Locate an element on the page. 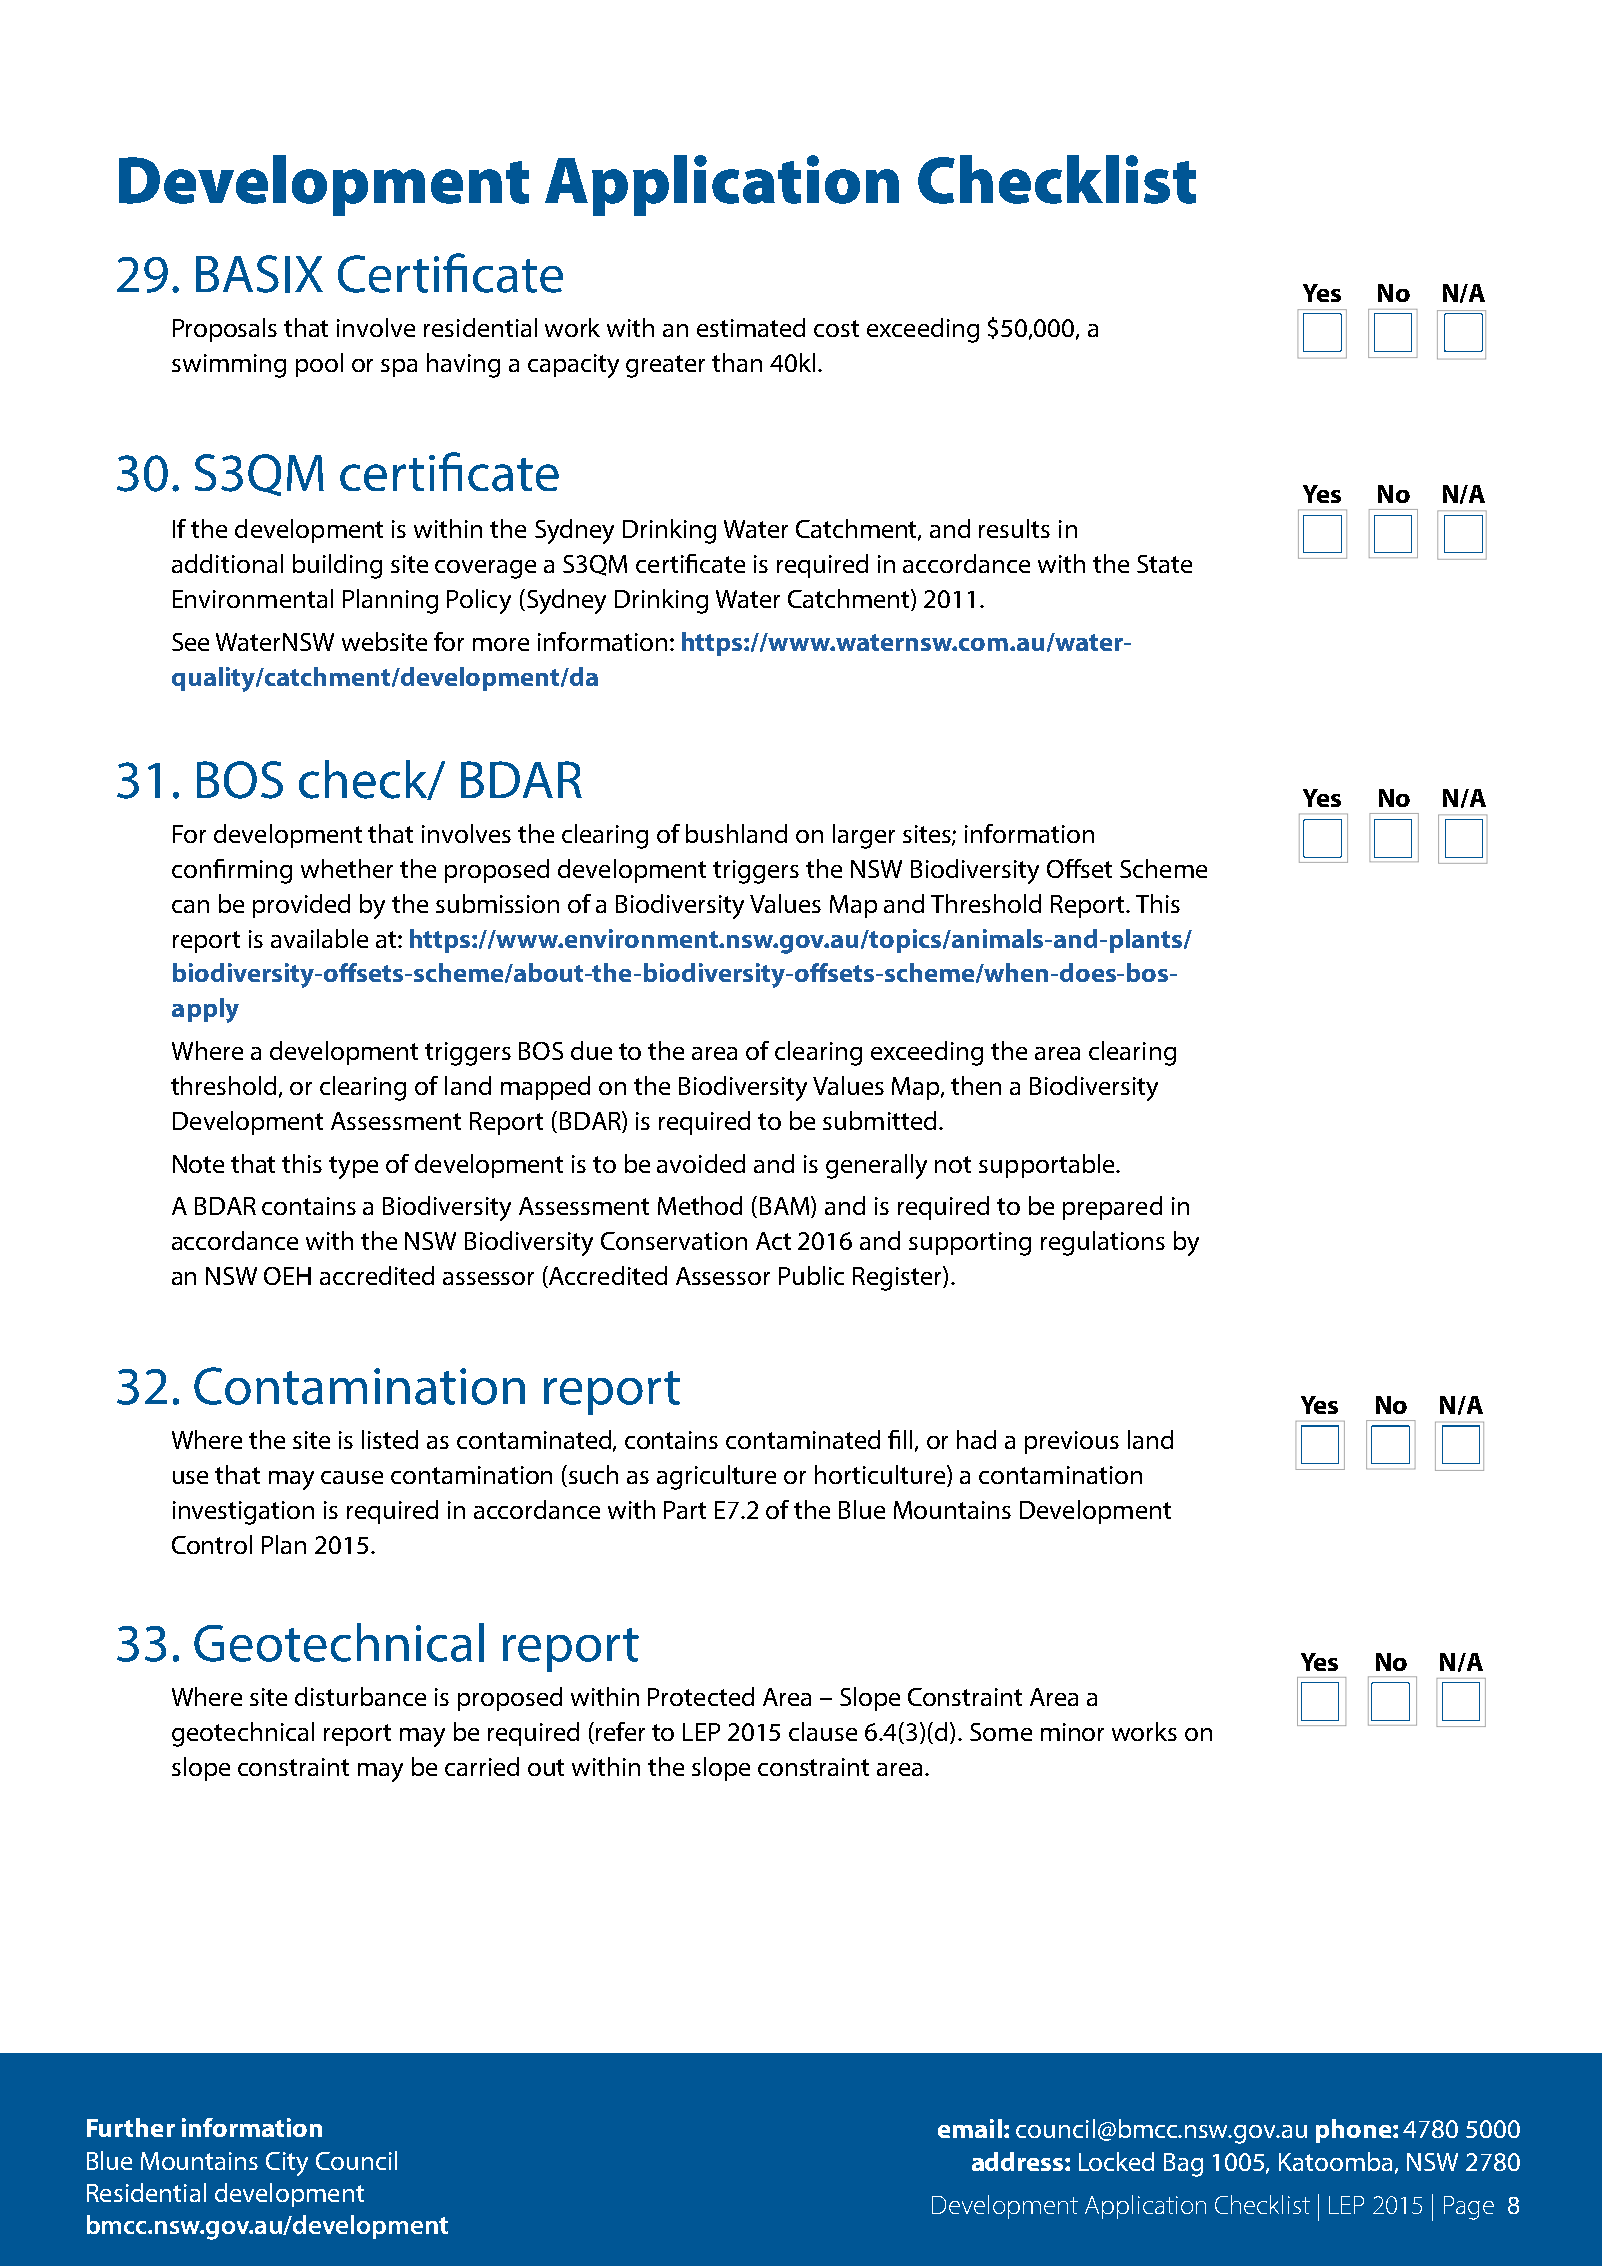  type is located at coordinates (353, 1167).
